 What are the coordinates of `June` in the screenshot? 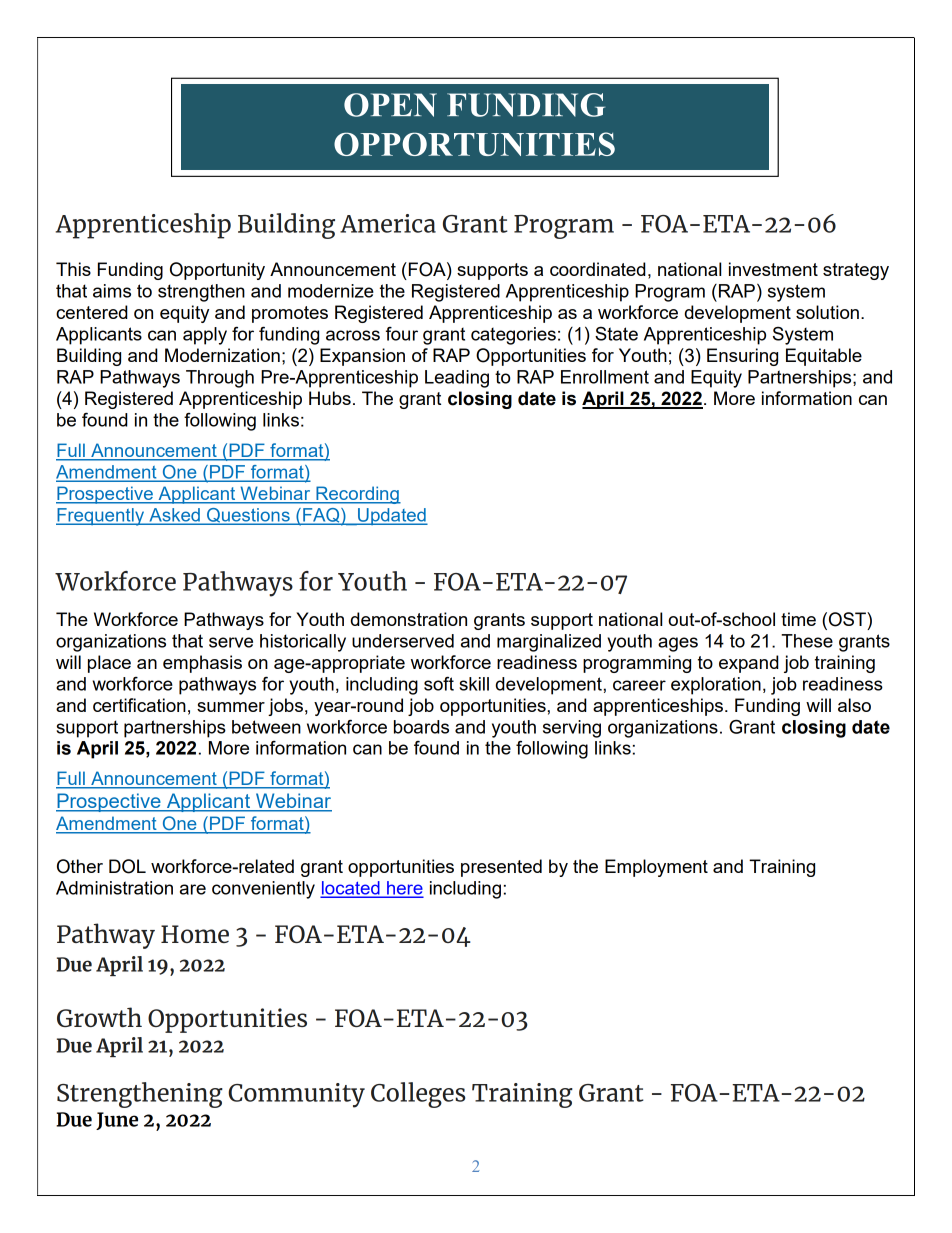 It's located at (117, 1121).
